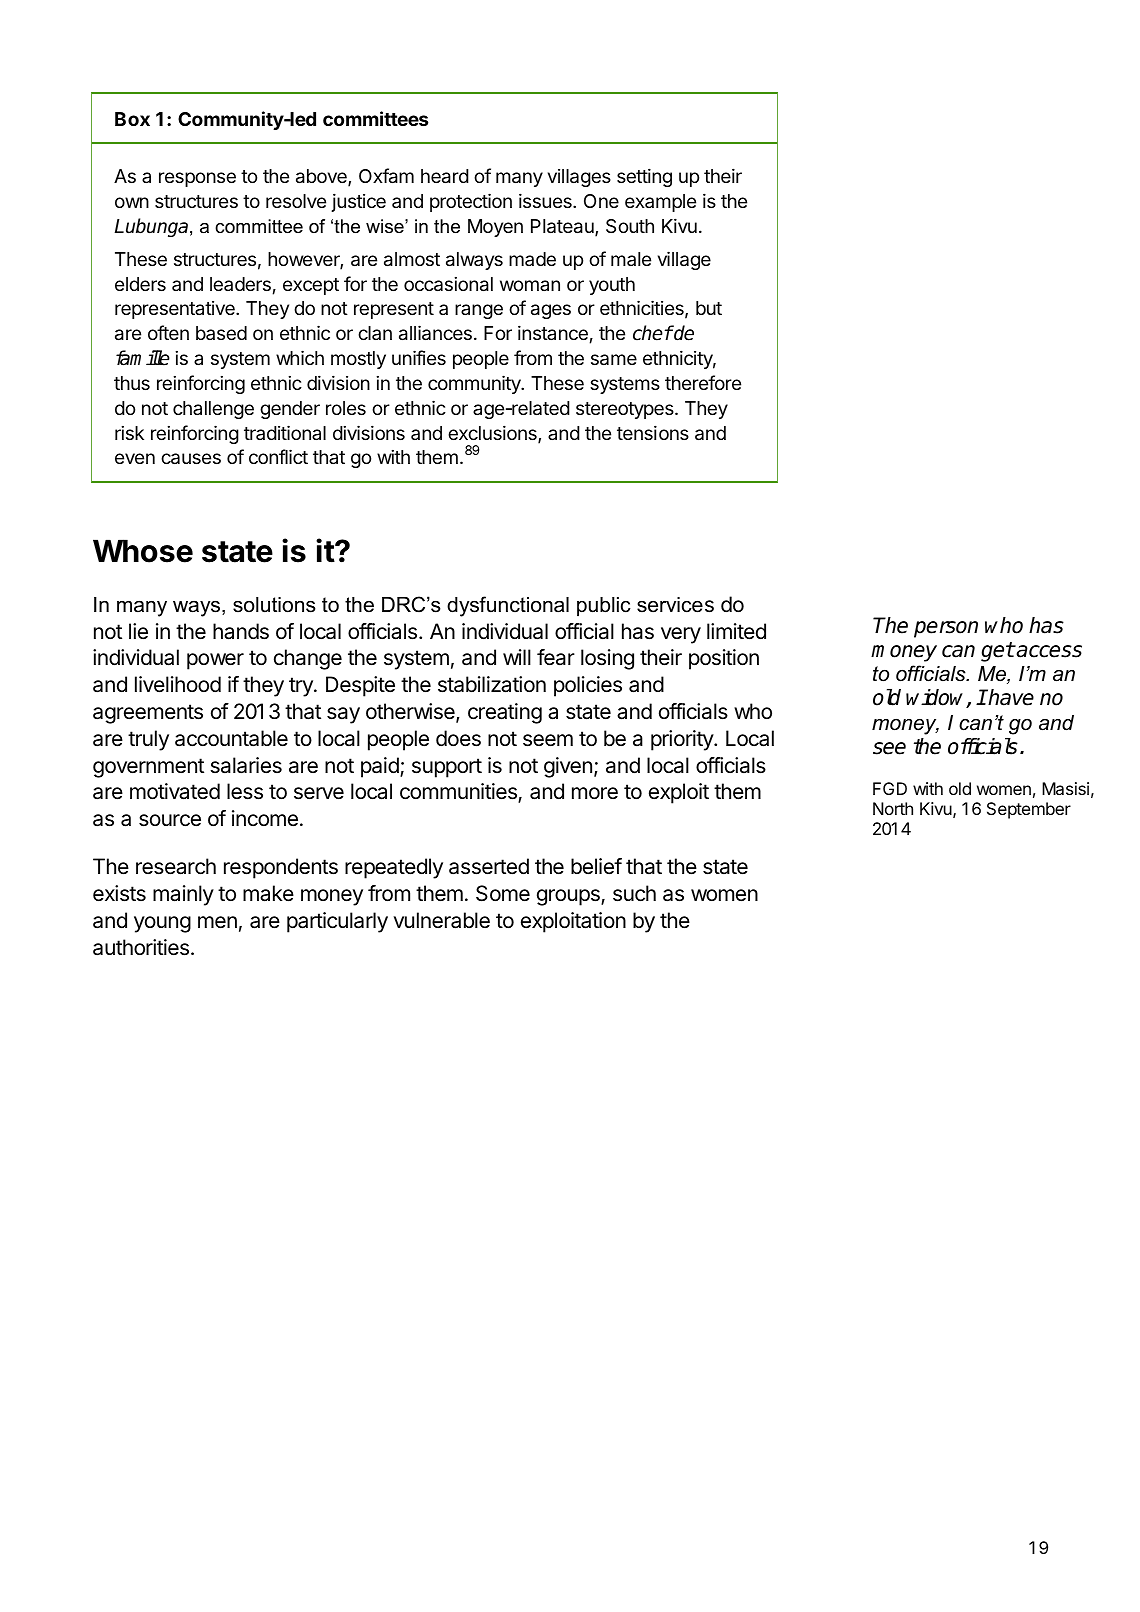 This screenshot has height=1612, width=1140. I want to click on public, so click(604, 607).
